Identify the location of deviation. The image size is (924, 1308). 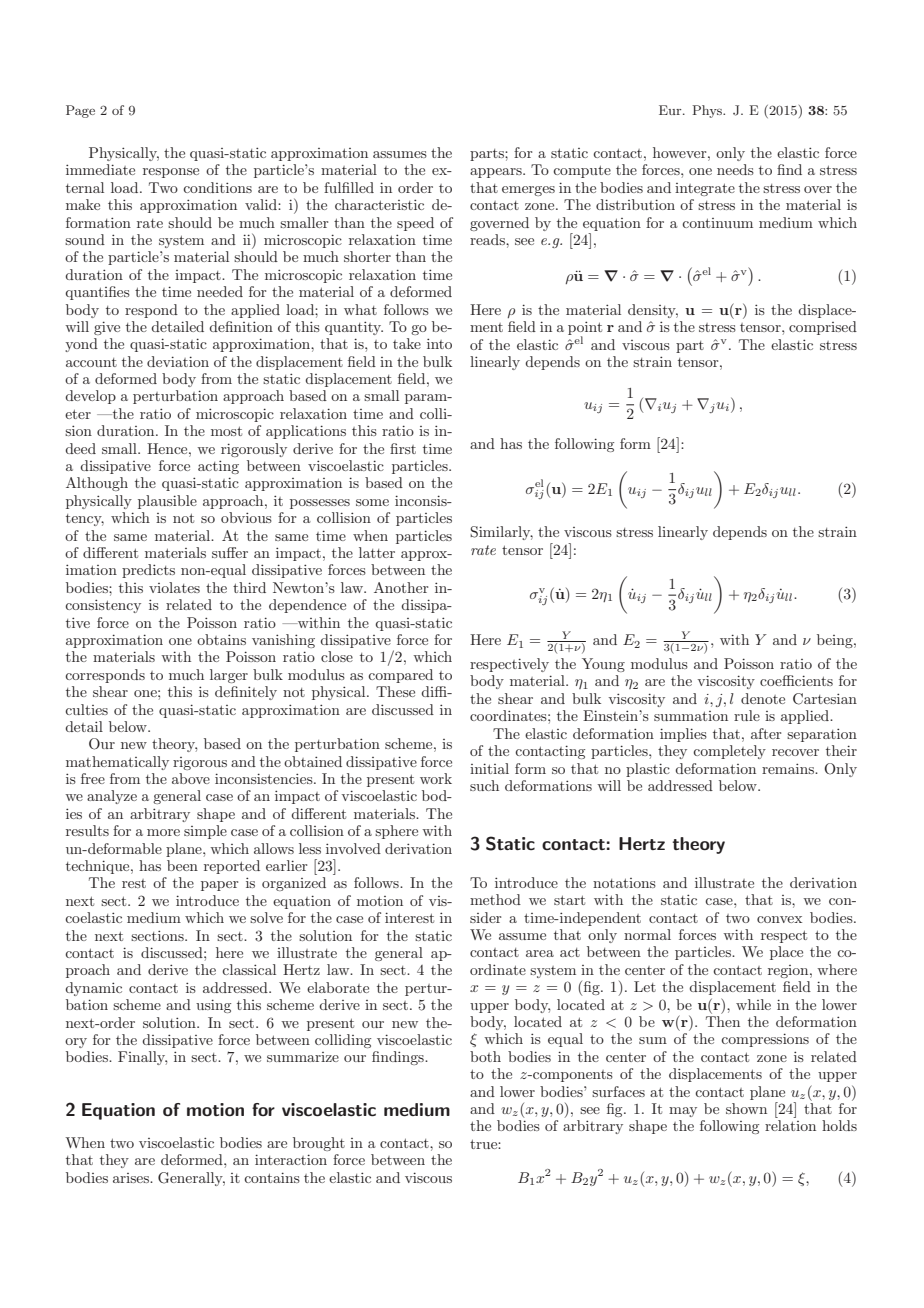
(178, 361).
